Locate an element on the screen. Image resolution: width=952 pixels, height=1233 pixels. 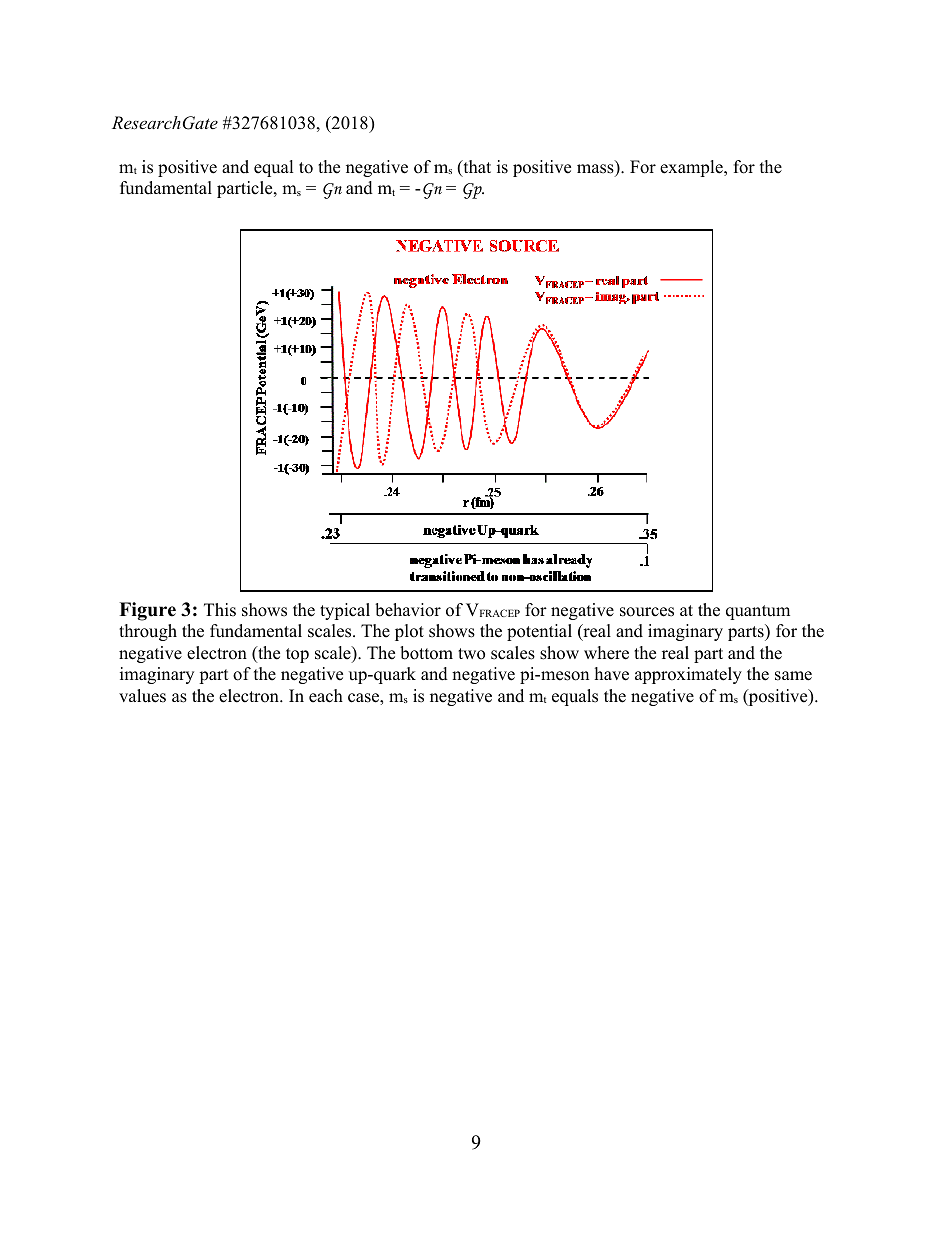
typical is located at coordinates (345, 611).
